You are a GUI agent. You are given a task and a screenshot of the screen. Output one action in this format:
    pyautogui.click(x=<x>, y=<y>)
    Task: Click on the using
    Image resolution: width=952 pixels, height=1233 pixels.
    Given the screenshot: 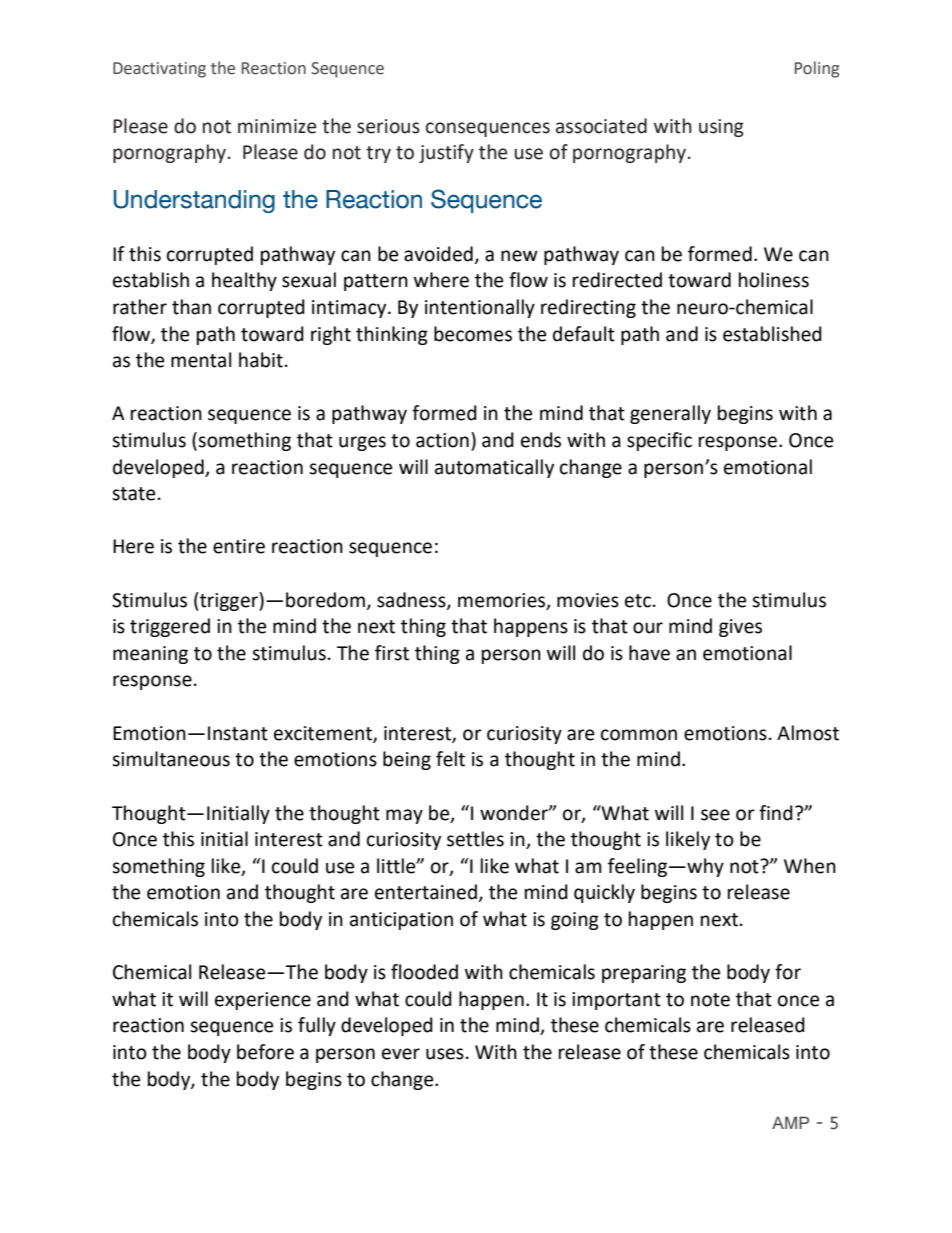 What is the action you would take?
    pyautogui.click(x=721, y=128)
